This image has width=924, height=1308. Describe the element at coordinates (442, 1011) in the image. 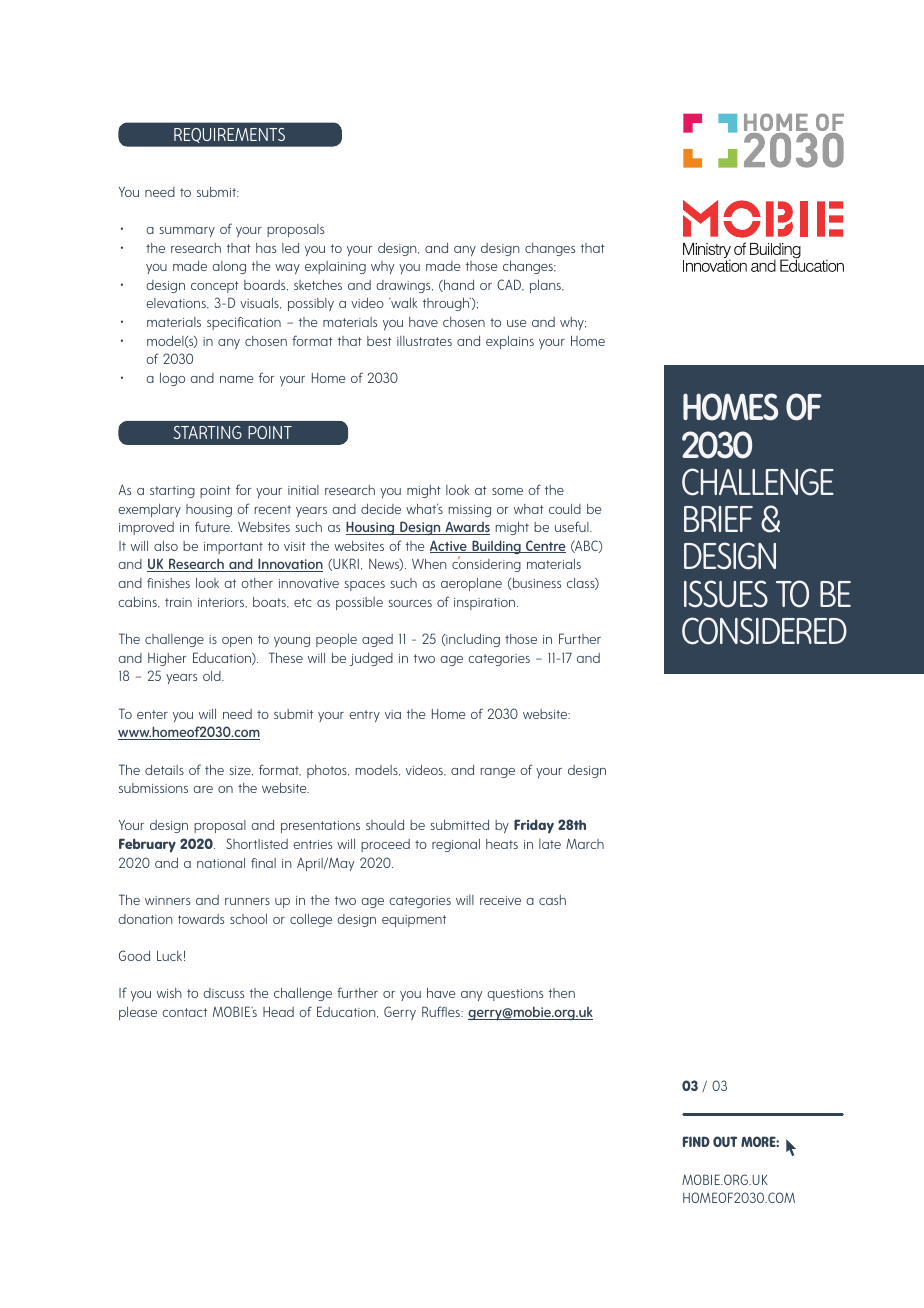

I see `Ruffles` at that location.
